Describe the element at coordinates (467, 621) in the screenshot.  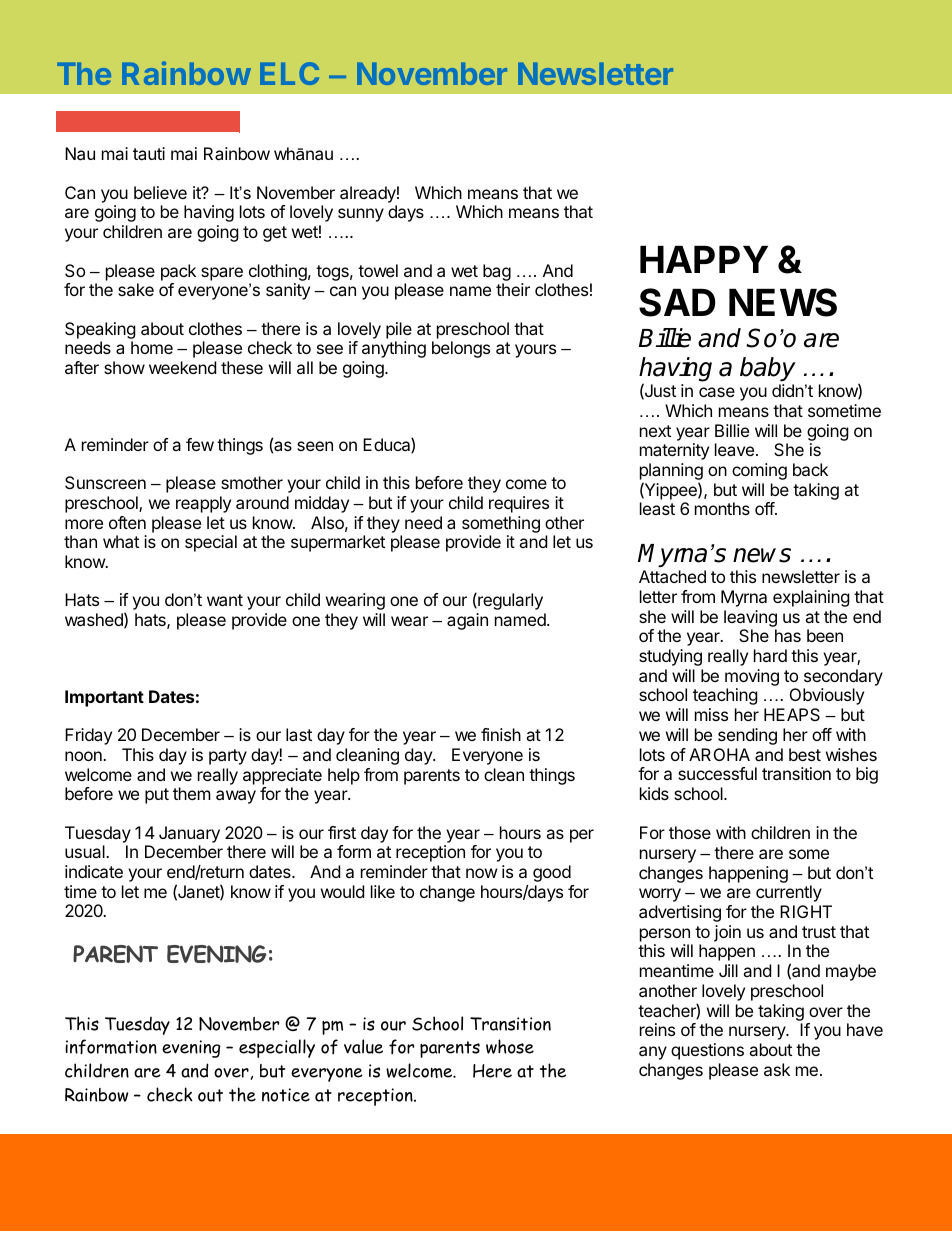
I see `again` at that location.
